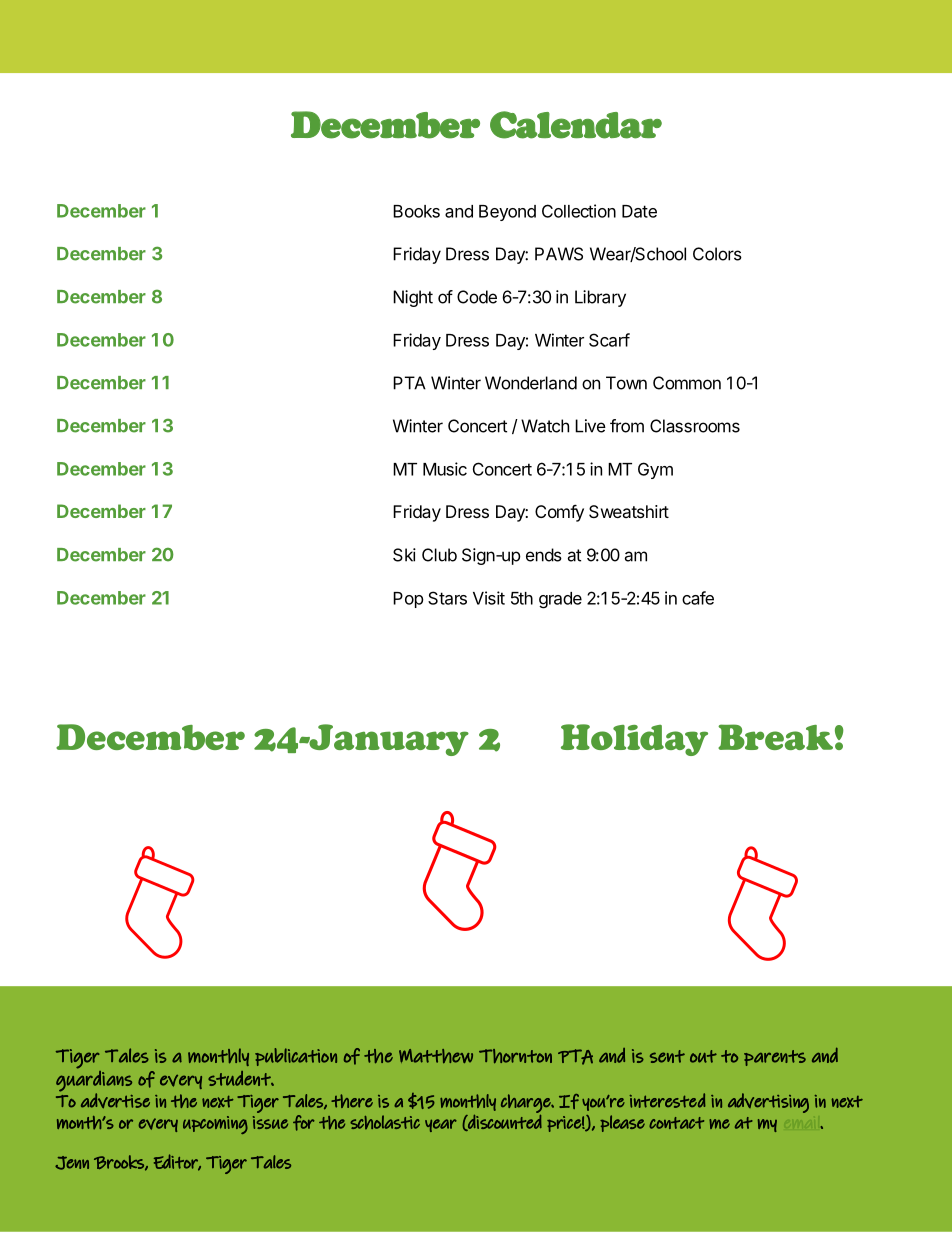 The image size is (952, 1233). I want to click on contact, so click(676, 1123).
